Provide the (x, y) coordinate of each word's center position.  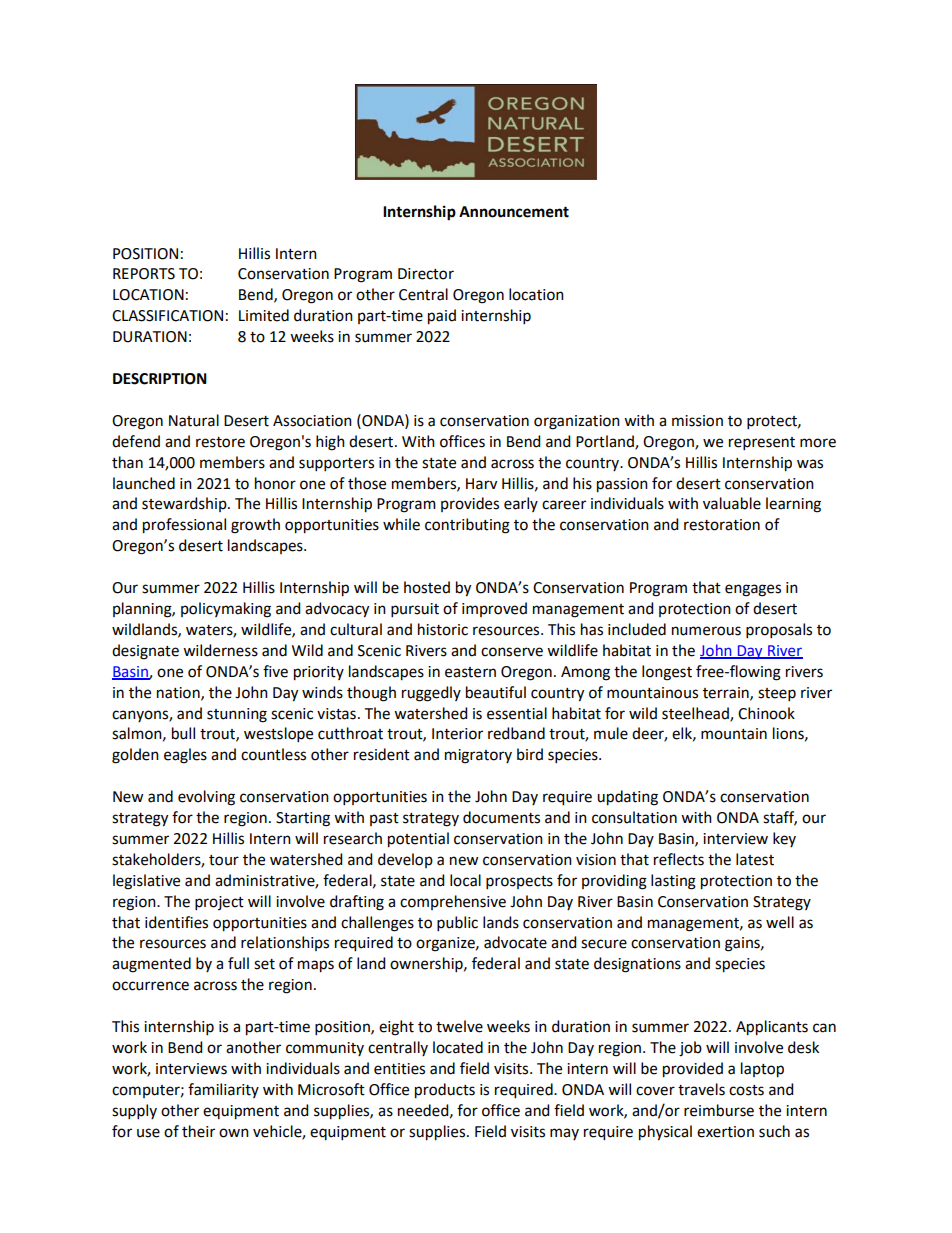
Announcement (514, 212)
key (784, 839)
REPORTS (144, 274)
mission (697, 421)
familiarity (223, 1090)
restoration (722, 525)
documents (501, 817)
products (445, 1091)
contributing (467, 526)
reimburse (719, 1110)
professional (184, 526)
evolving (206, 798)
